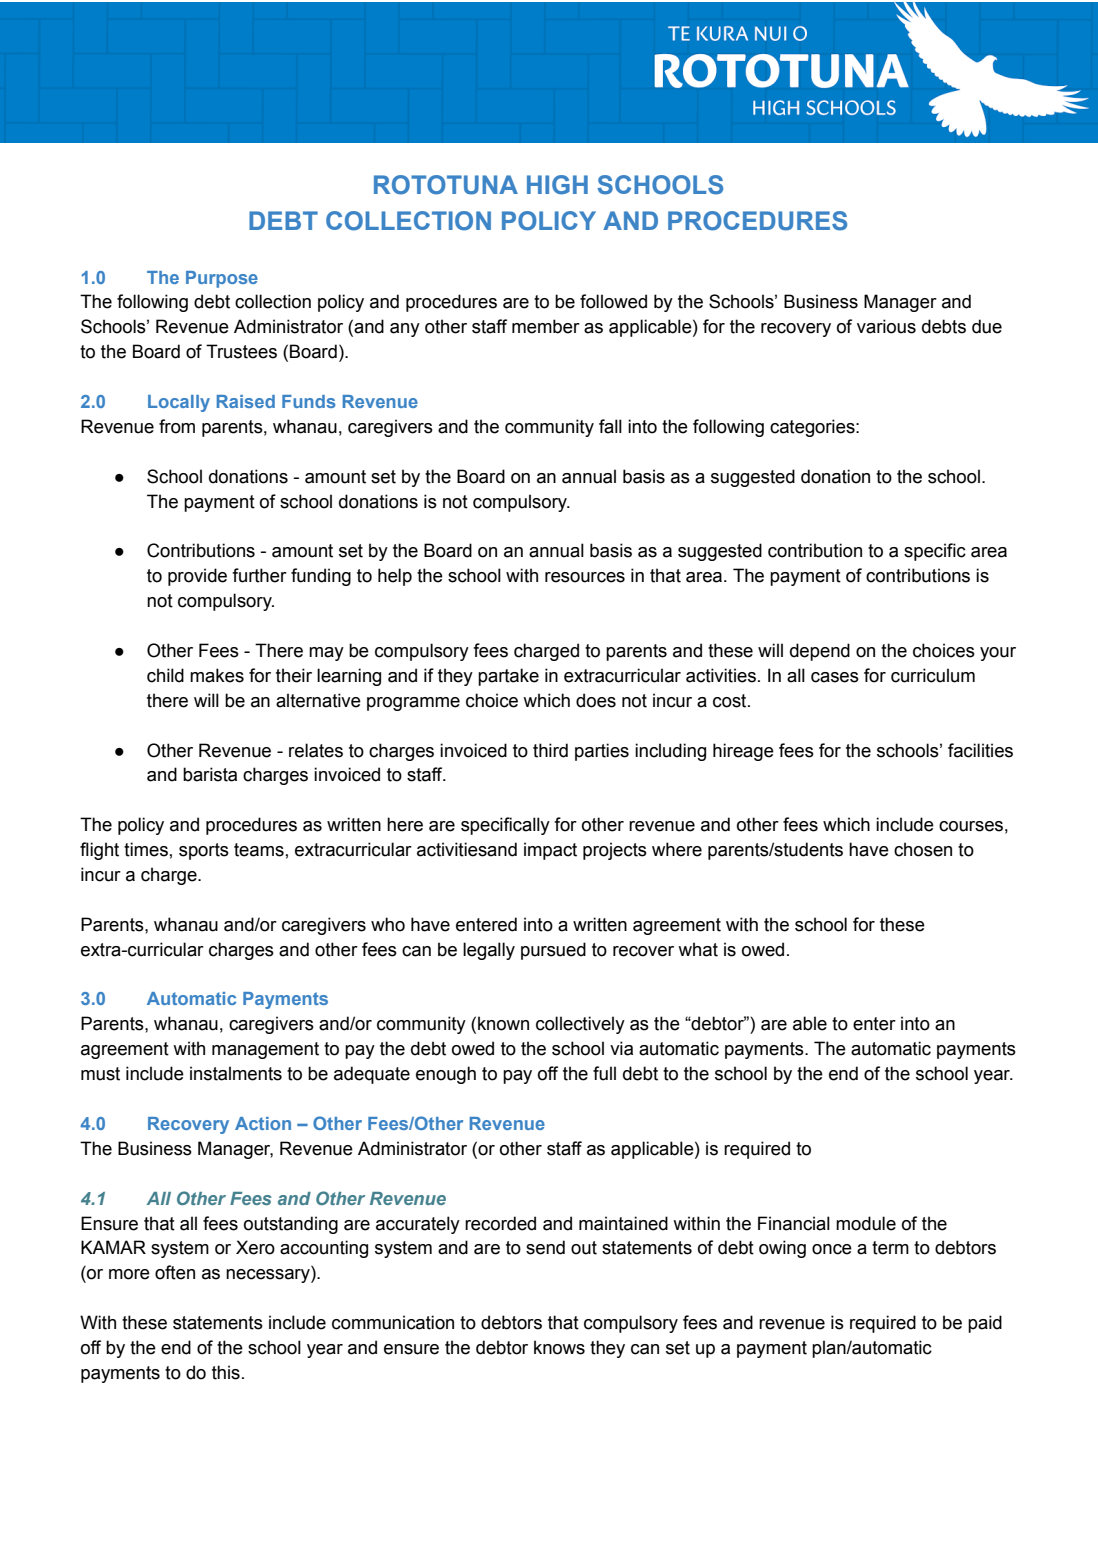 This screenshot has height=1553, width=1098. Describe the element at coordinates (226, 1372) in the screenshot. I see `this` at that location.
